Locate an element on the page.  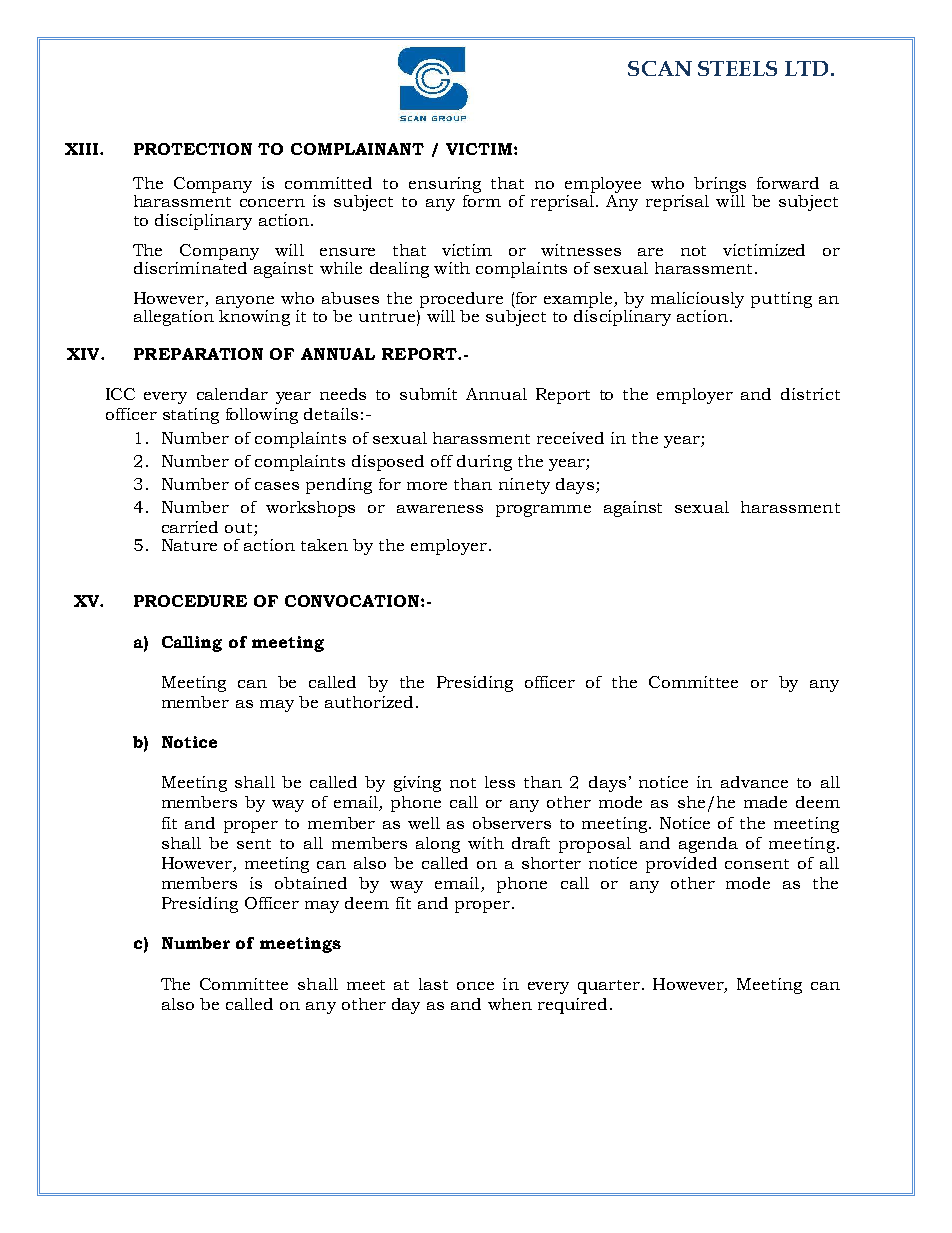
last is located at coordinates (433, 984).
